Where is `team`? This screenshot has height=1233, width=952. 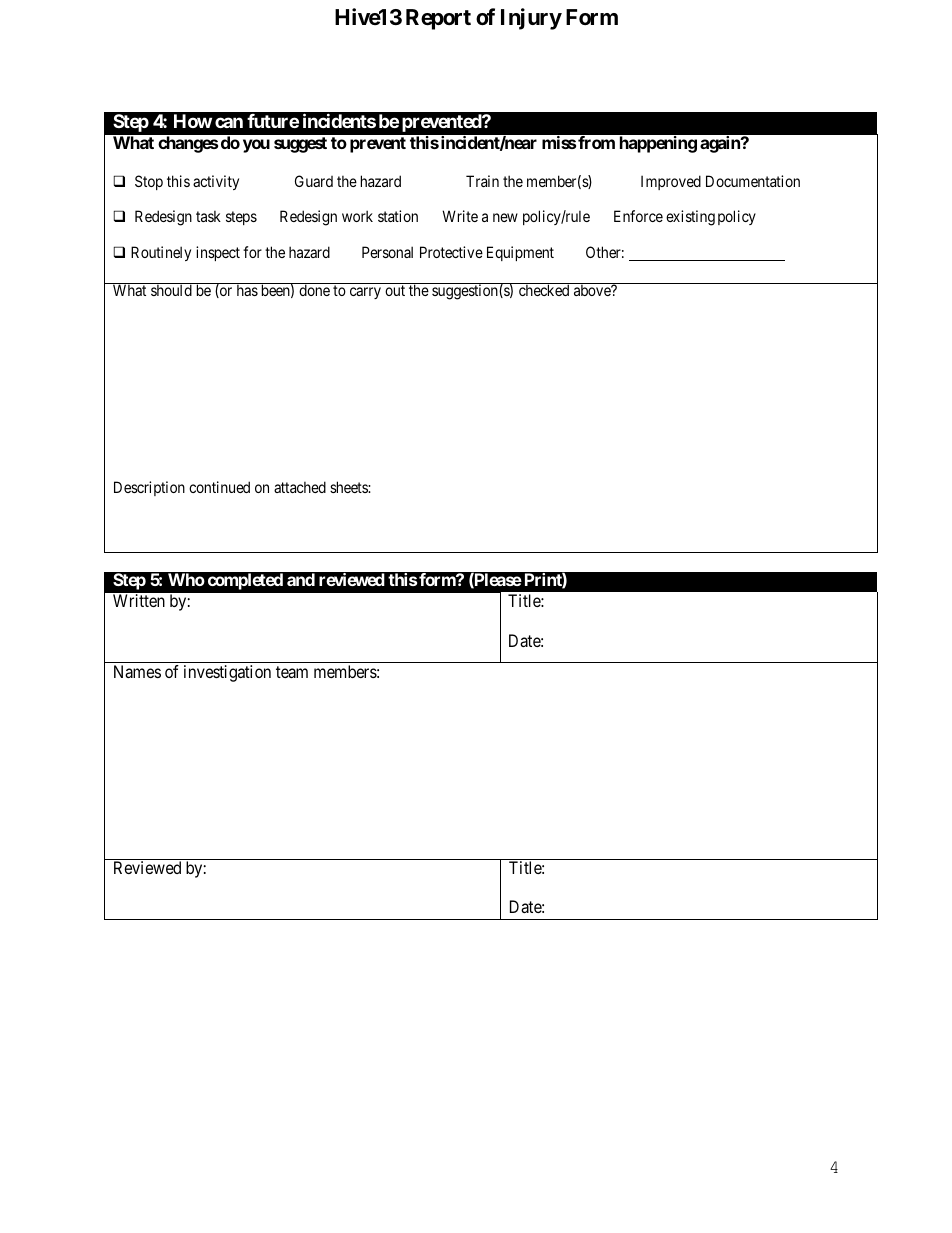
team is located at coordinates (292, 672).
